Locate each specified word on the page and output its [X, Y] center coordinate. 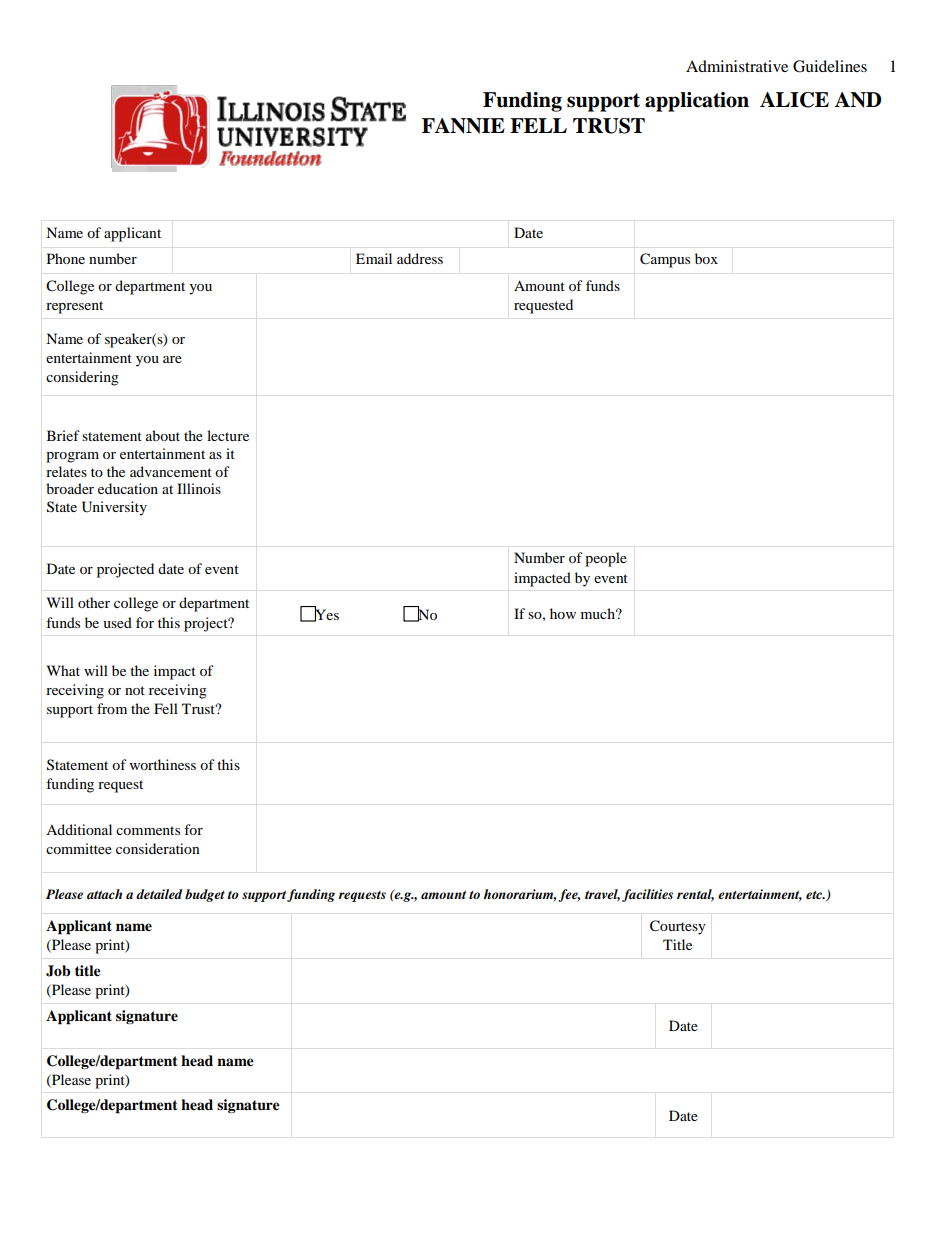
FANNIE [463, 126]
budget [205, 895]
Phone [66, 258]
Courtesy [678, 927]
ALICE [794, 100]
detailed [159, 894]
